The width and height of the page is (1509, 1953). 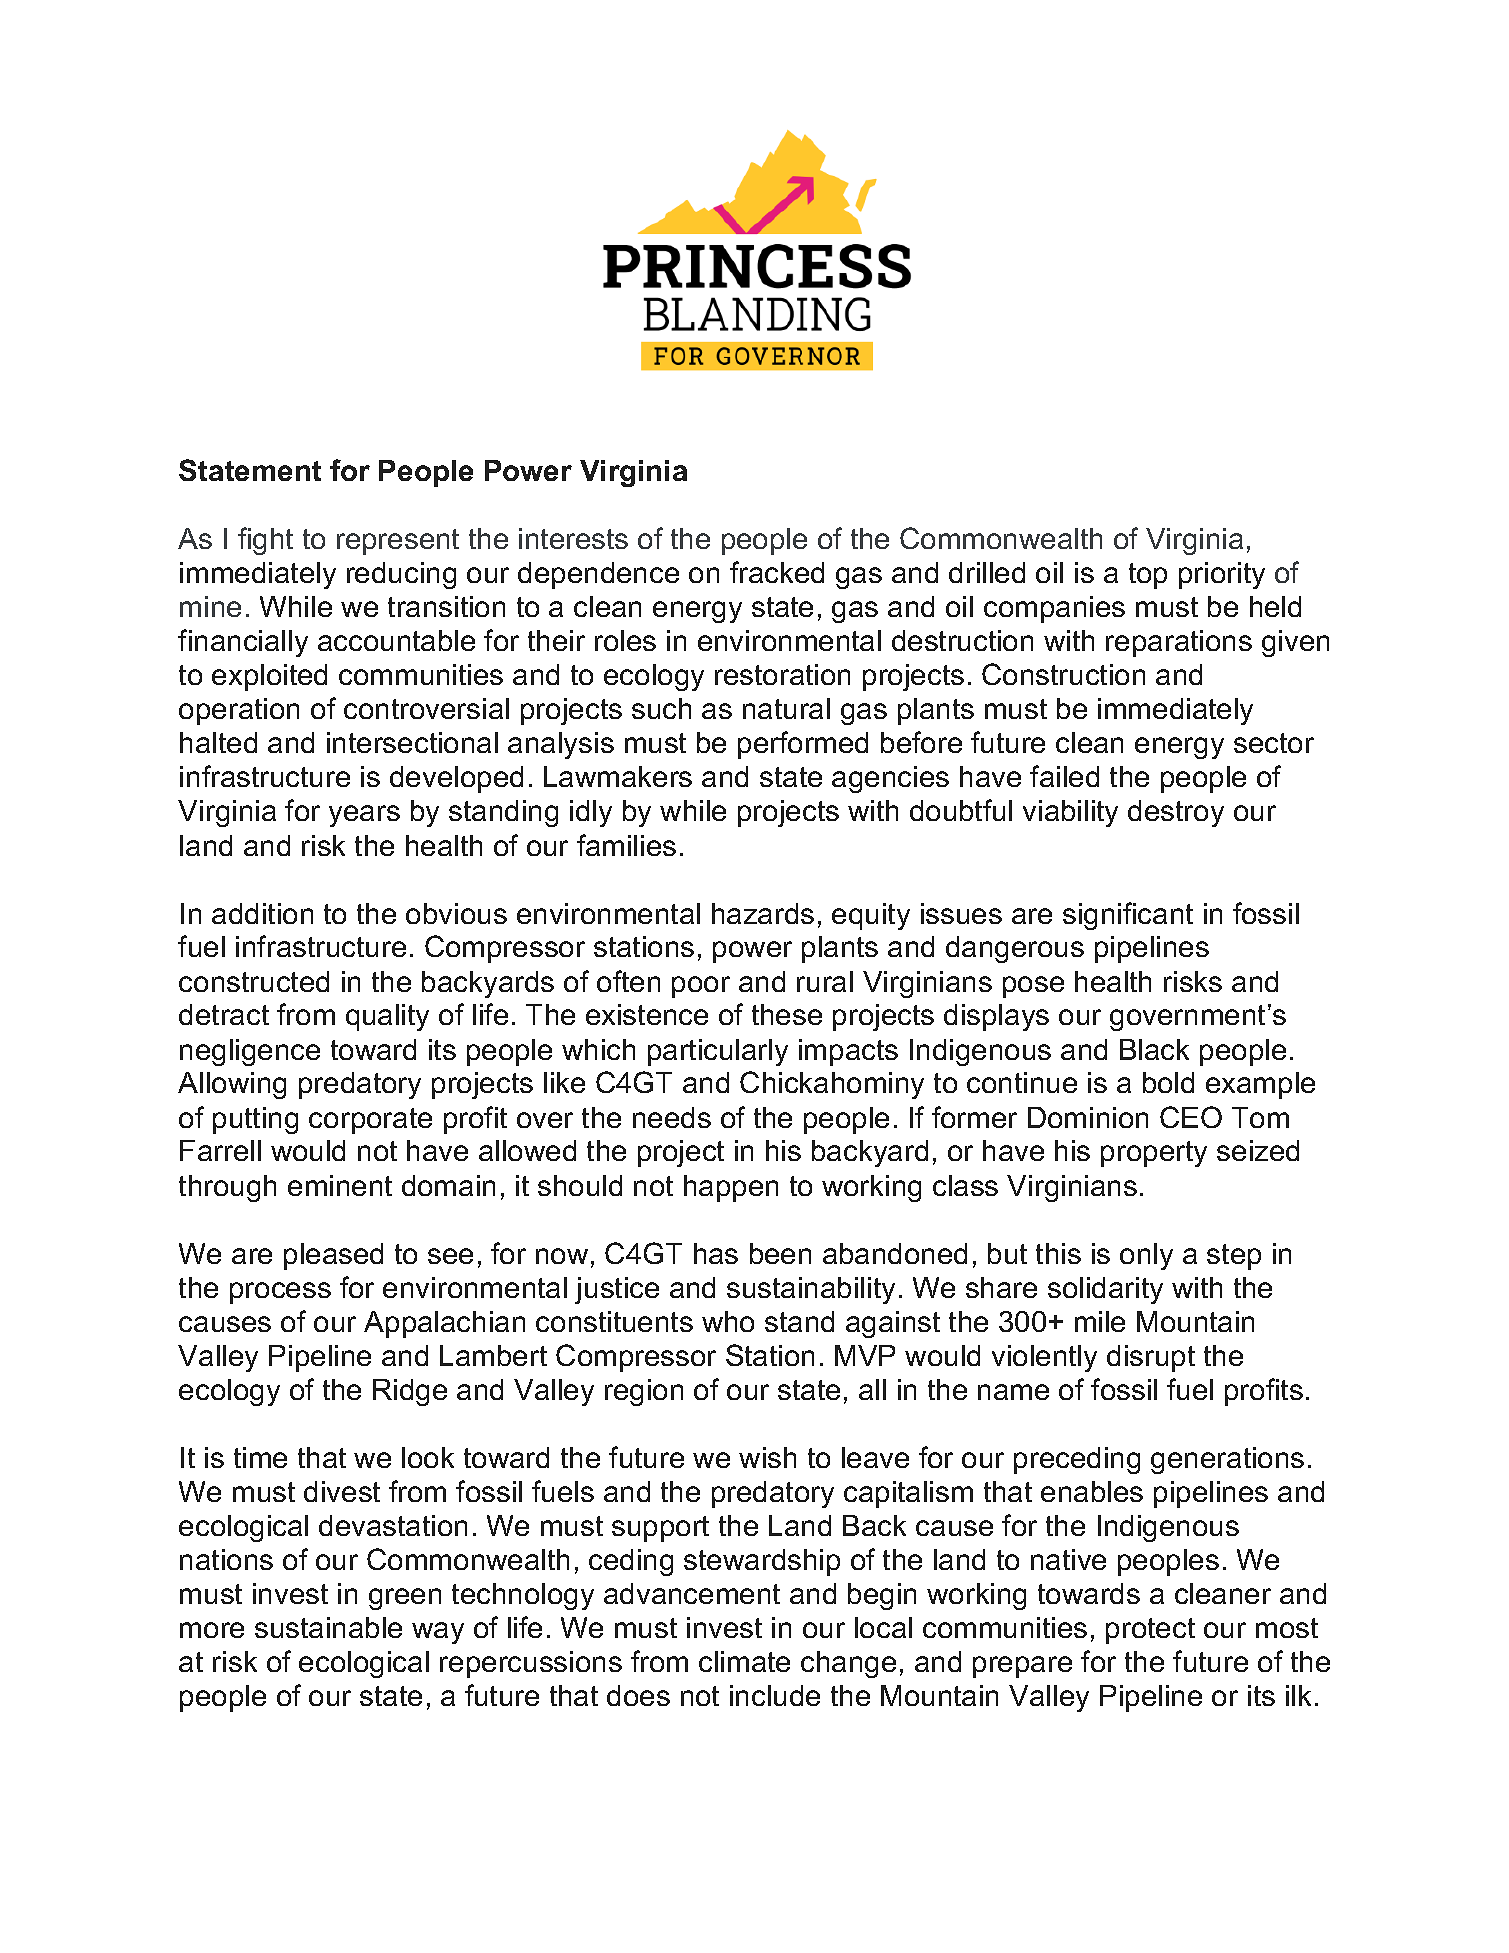 What do you see at coordinates (401, 575) in the page?
I see `reducing` at bounding box center [401, 575].
